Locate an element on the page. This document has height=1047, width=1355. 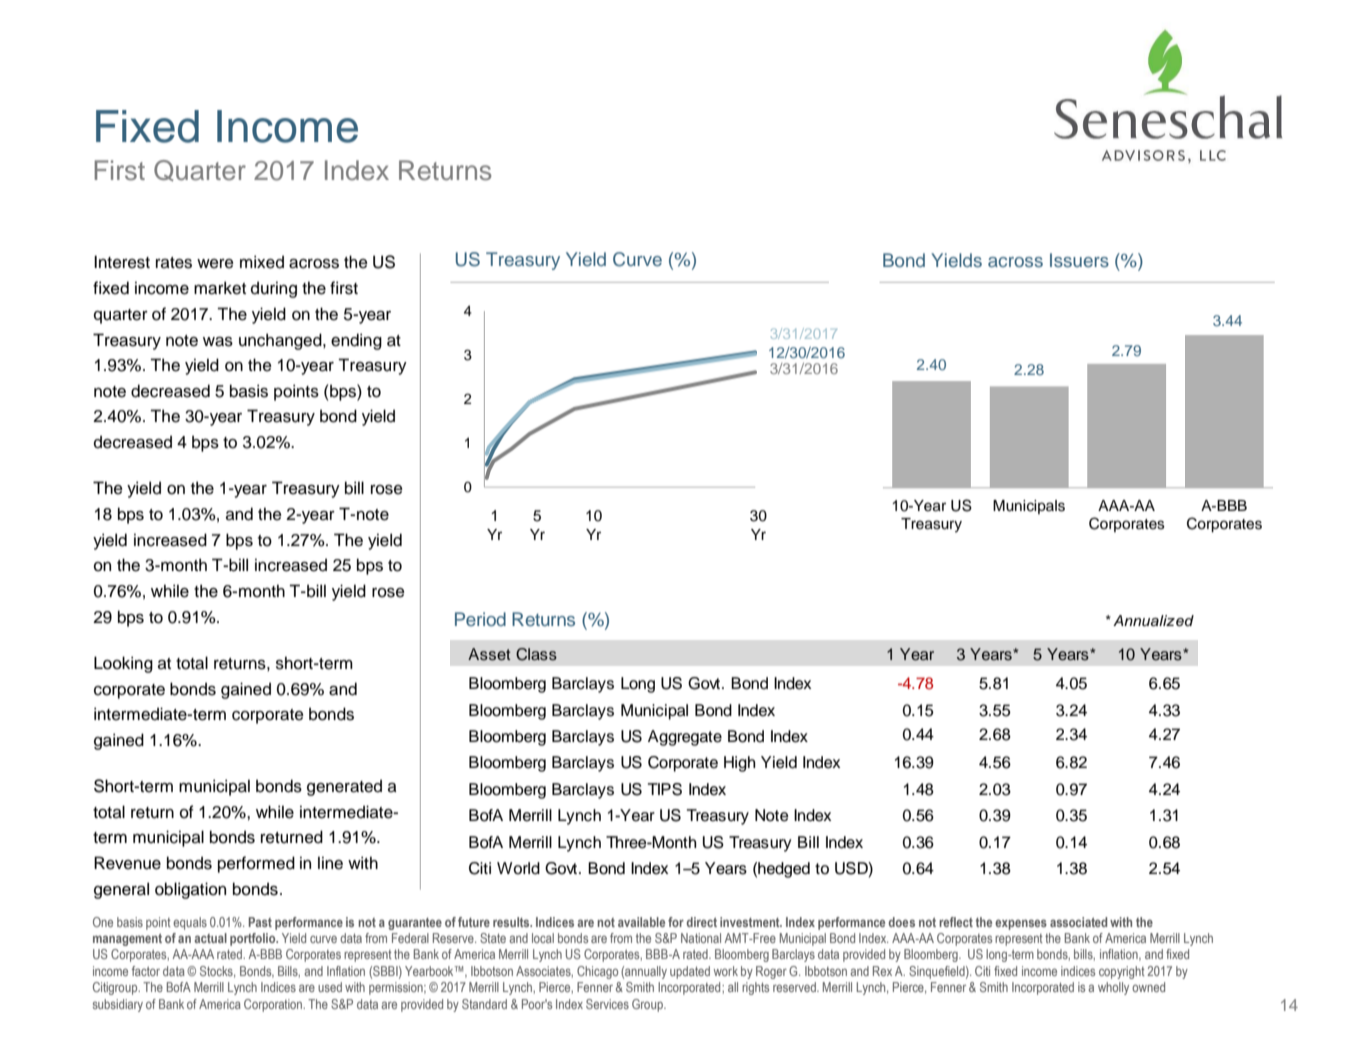
ending is located at coordinates (356, 341).
